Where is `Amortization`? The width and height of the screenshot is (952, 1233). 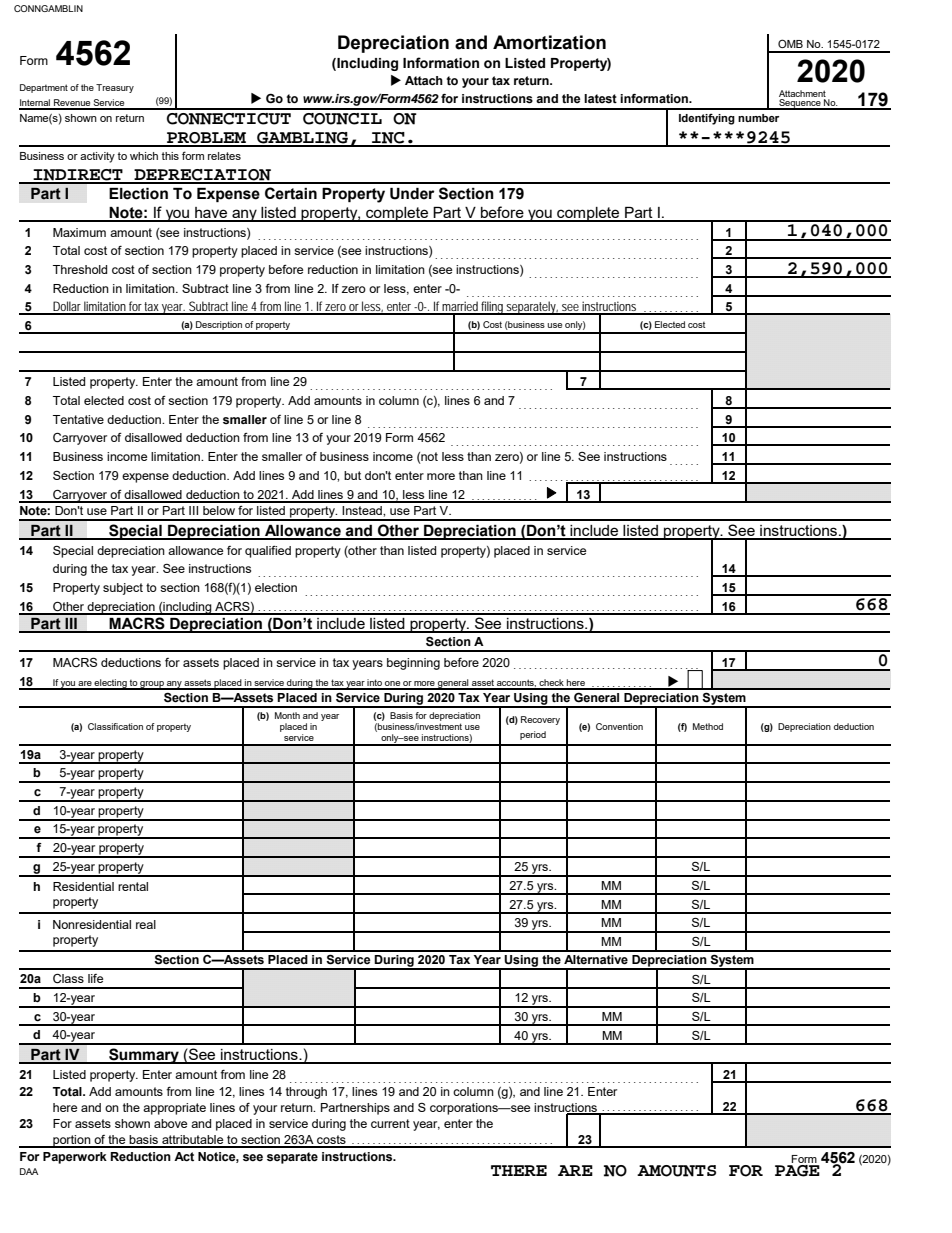 Amortization is located at coordinates (549, 42).
